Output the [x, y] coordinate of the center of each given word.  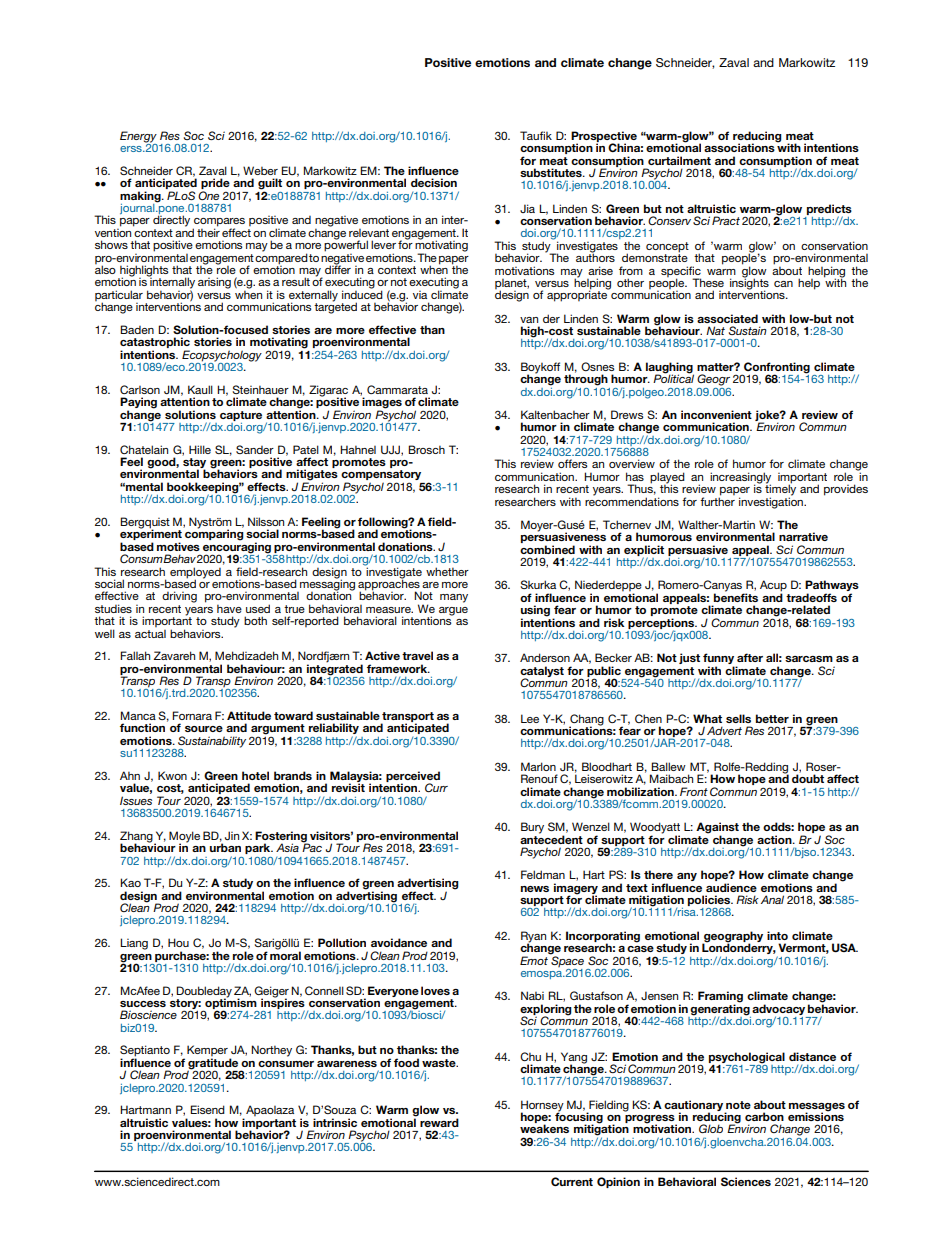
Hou [178, 942]
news [535, 889]
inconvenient [716, 414]
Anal [772, 899]
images [382, 403]
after [750, 657]
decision [434, 182]
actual [150, 634]
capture [241, 416]
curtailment [679, 160]
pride [215, 185]
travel [417, 655]
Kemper [207, 1052]
